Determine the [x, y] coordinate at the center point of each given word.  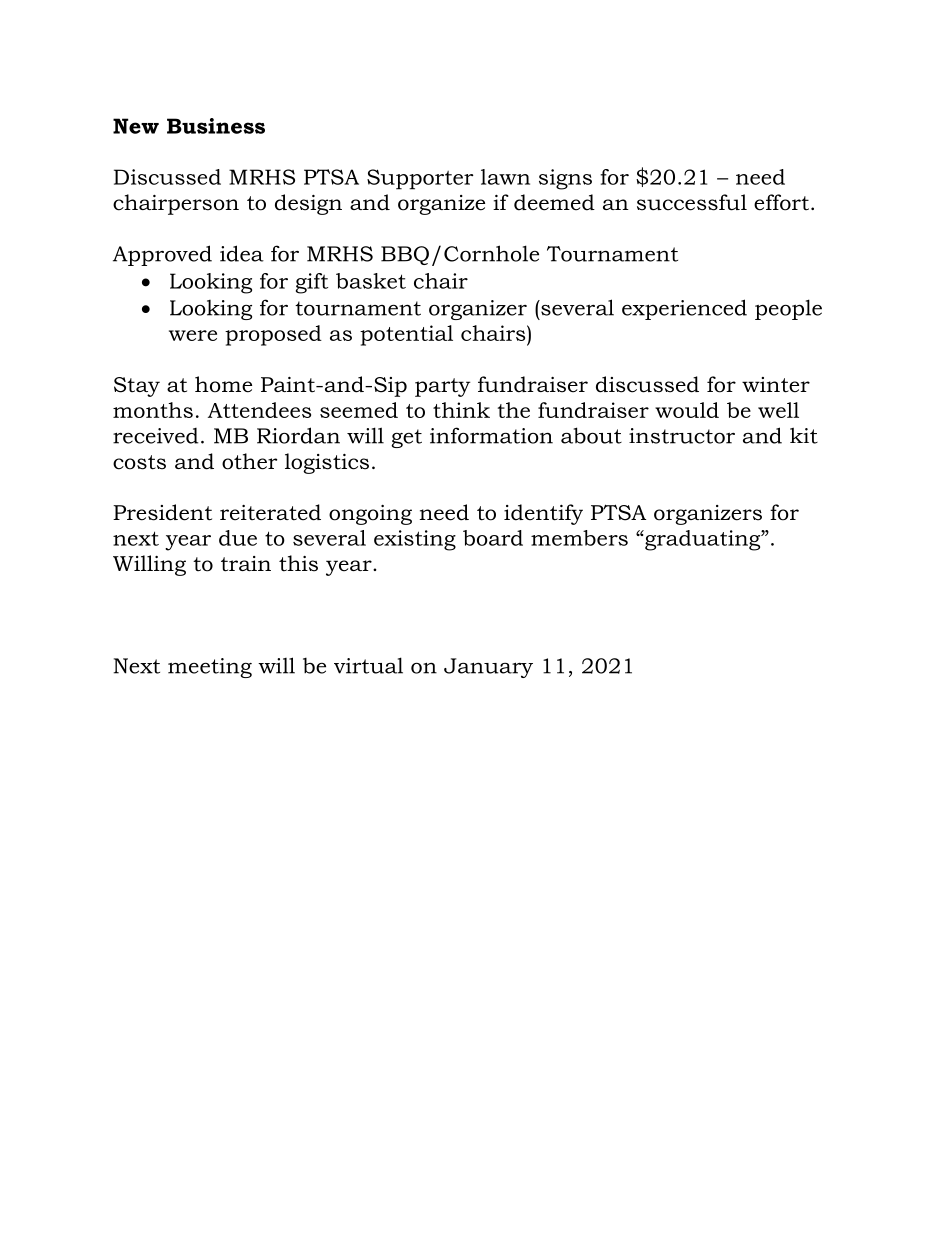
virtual [368, 665]
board [493, 538]
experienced [684, 309]
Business [216, 126]
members [579, 538]
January [488, 668]
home [223, 384]
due [238, 538]
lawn [505, 177]
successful [692, 202]
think [461, 410]
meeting [210, 668]
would [687, 410]
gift [312, 283]
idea [242, 253]
